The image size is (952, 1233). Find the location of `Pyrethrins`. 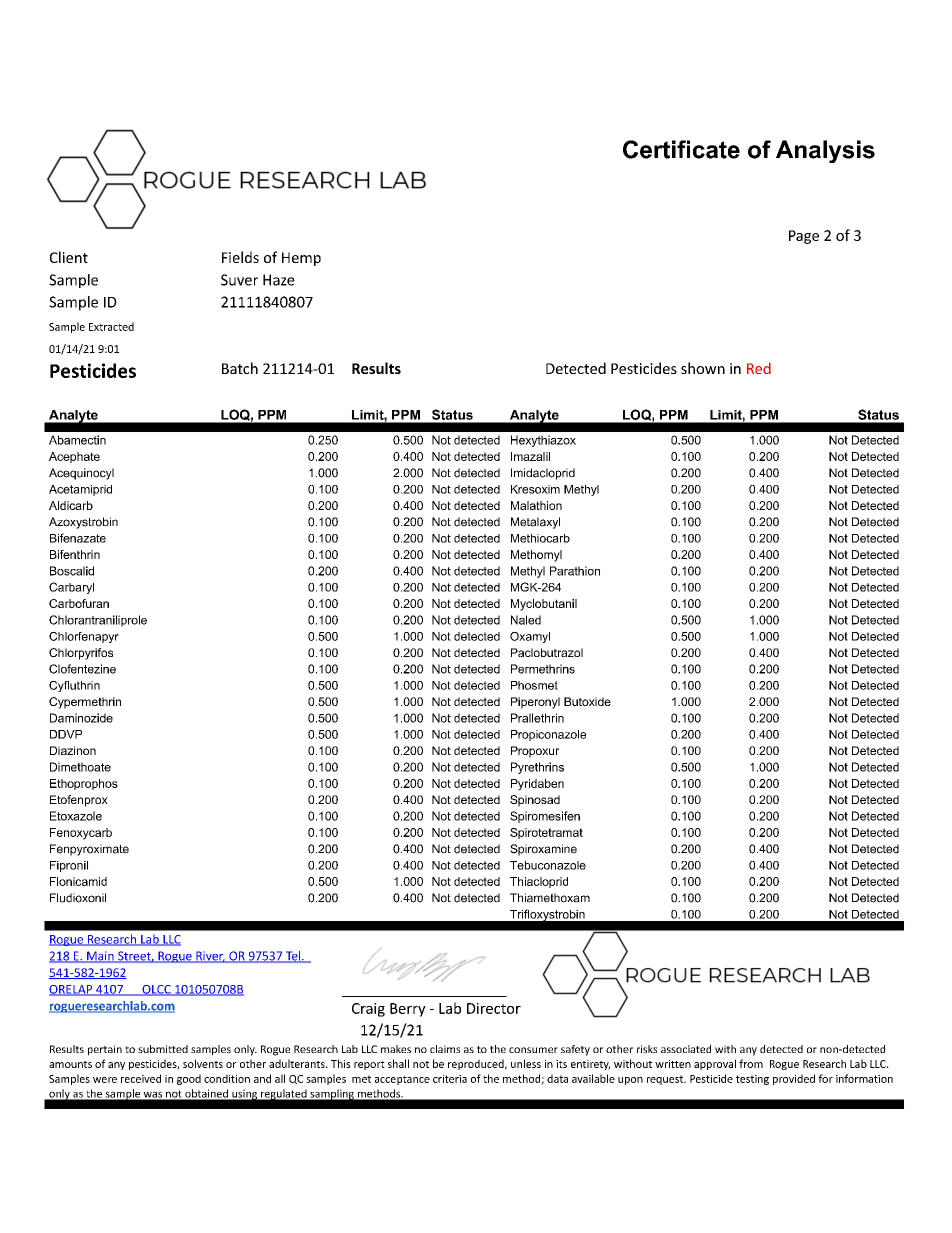

Pyrethrins is located at coordinates (537, 768).
